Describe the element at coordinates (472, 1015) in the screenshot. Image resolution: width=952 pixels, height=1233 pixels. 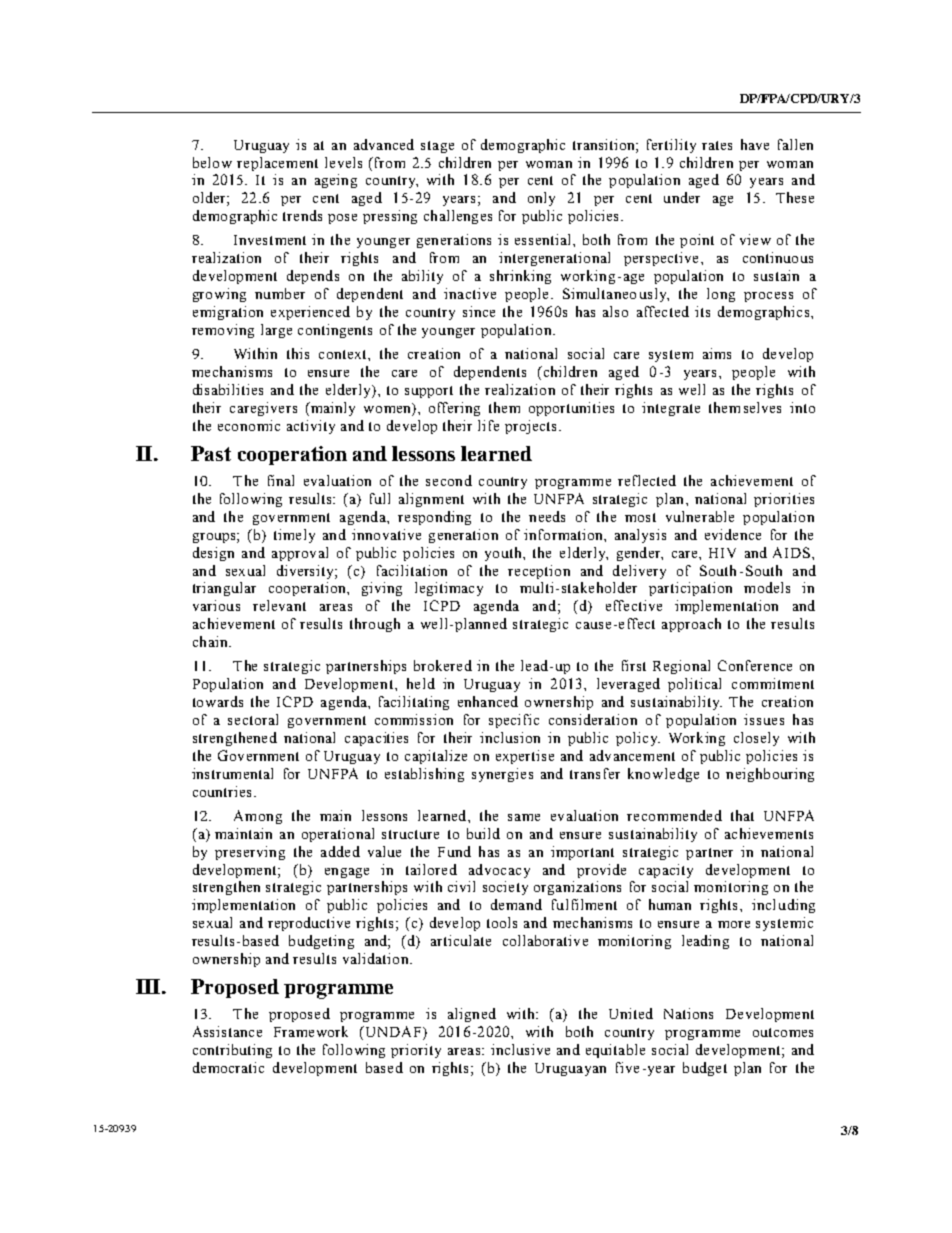
I see `aligned` at that location.
